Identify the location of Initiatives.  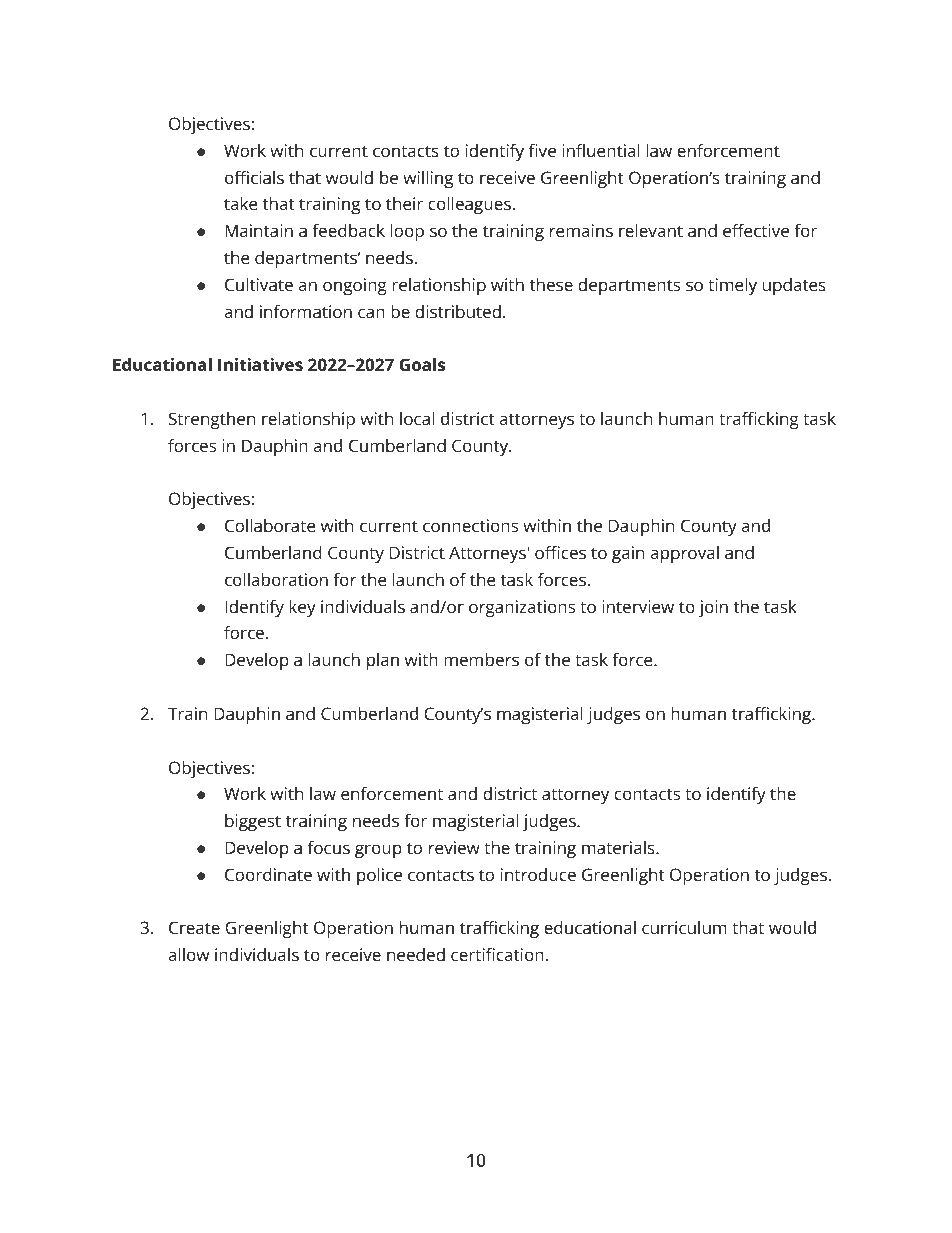
(260, 364).
